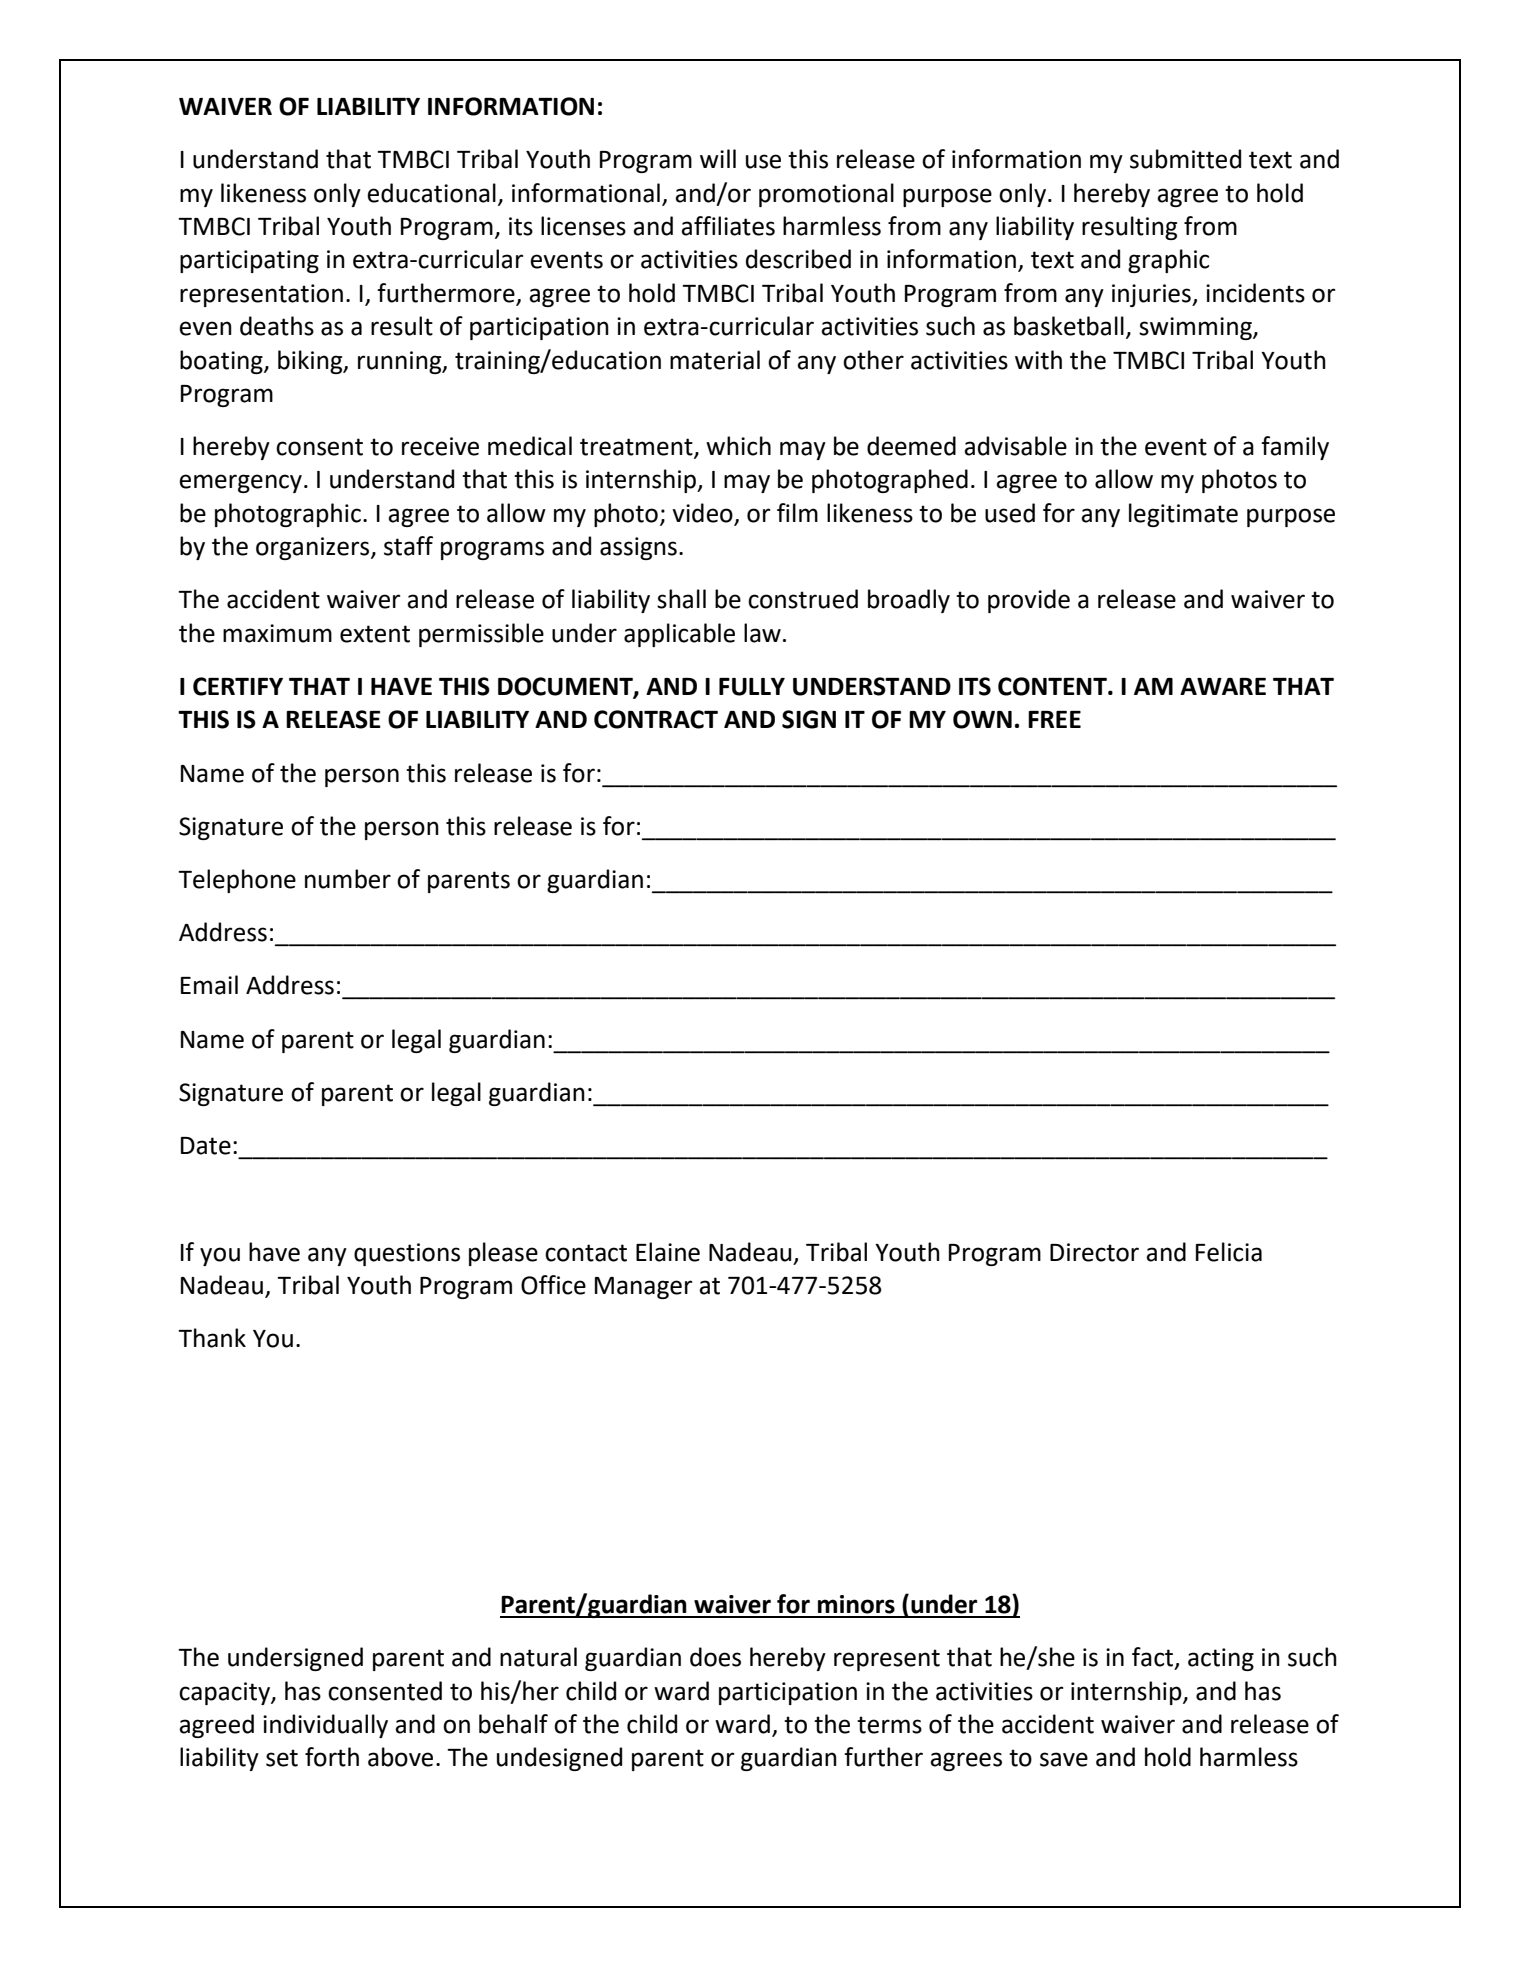 The height and width of the page is (1967, 1520). Describe the element at coordinates (1185, 159) in the page. I see `submitted` at that location.
